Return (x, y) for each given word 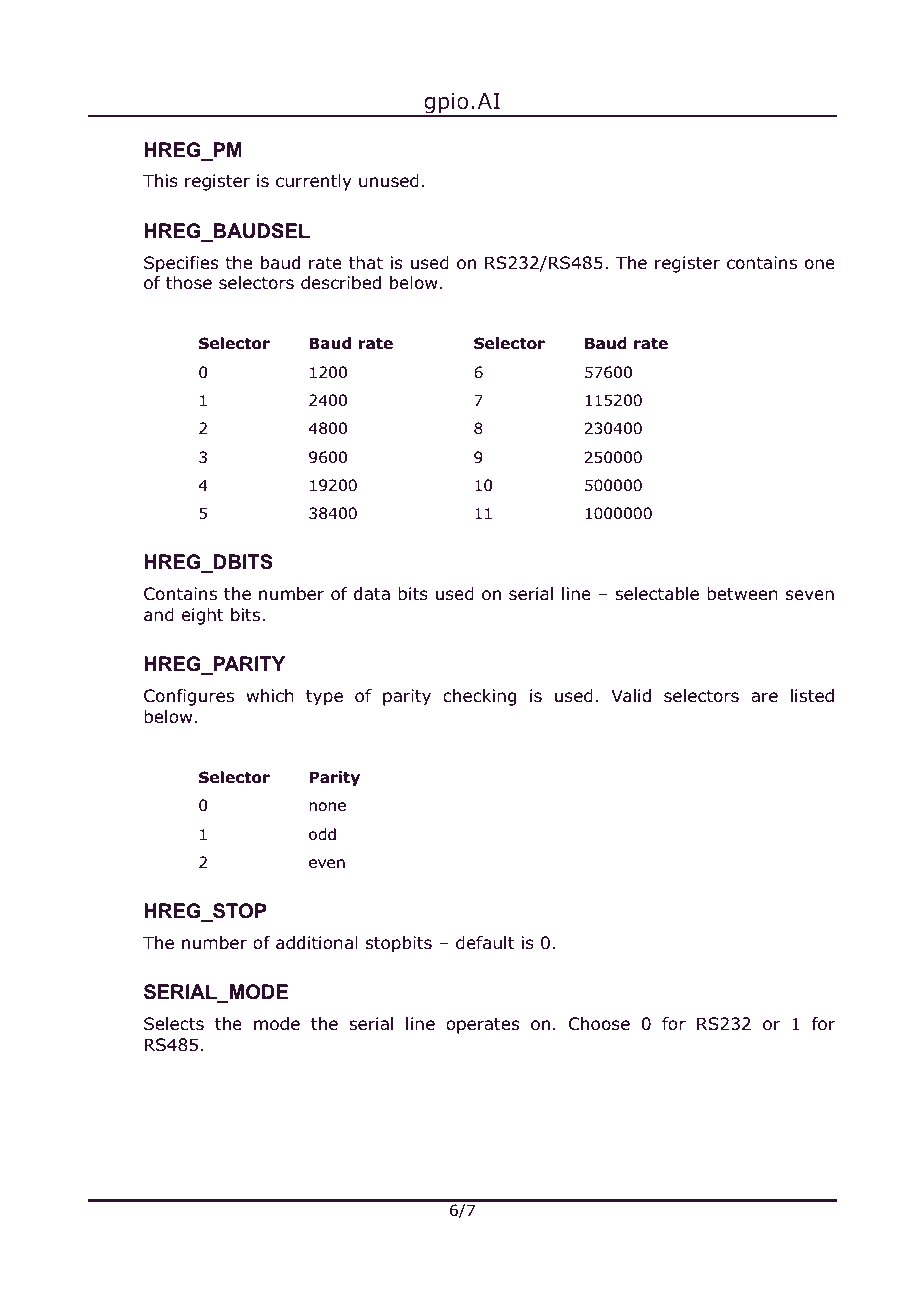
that (366, 262)
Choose (599, 1024)
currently (314, 182)
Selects (174, 1024)
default (485, 943)
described (341, 283)
